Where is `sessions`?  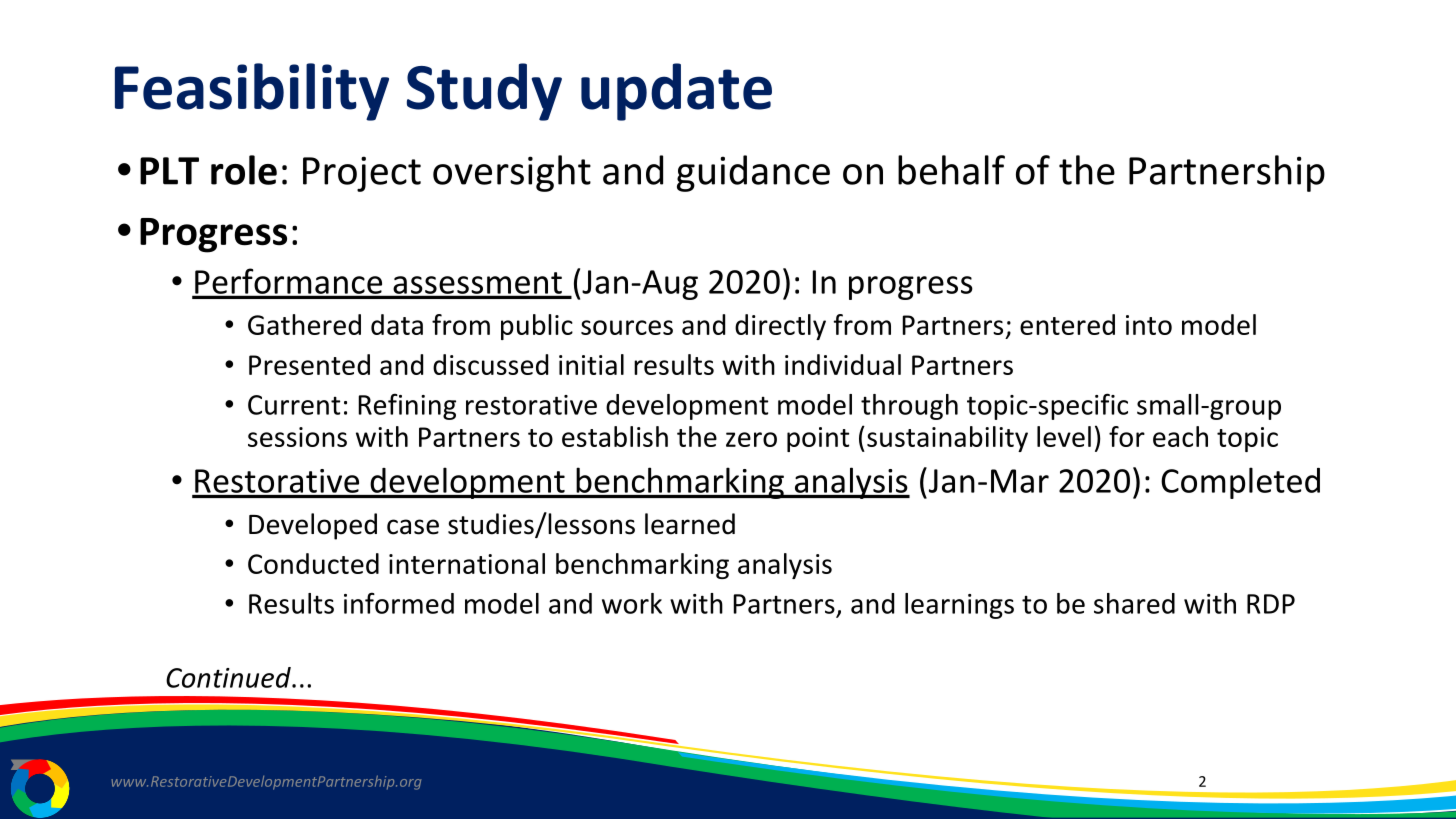 sessions is located at coordinates (297, 437).
